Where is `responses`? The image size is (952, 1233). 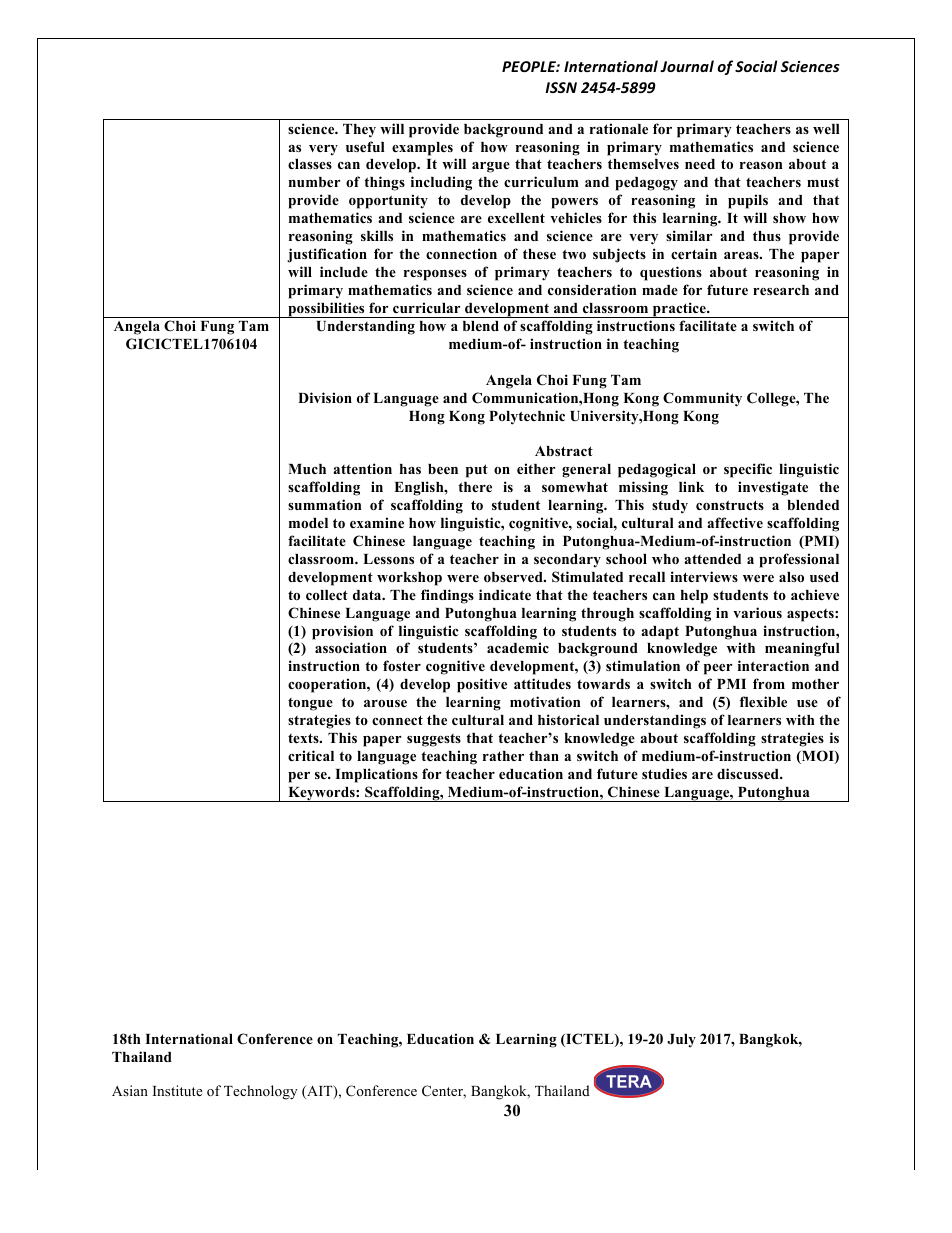 responses is located at coordinates (435, 275).
